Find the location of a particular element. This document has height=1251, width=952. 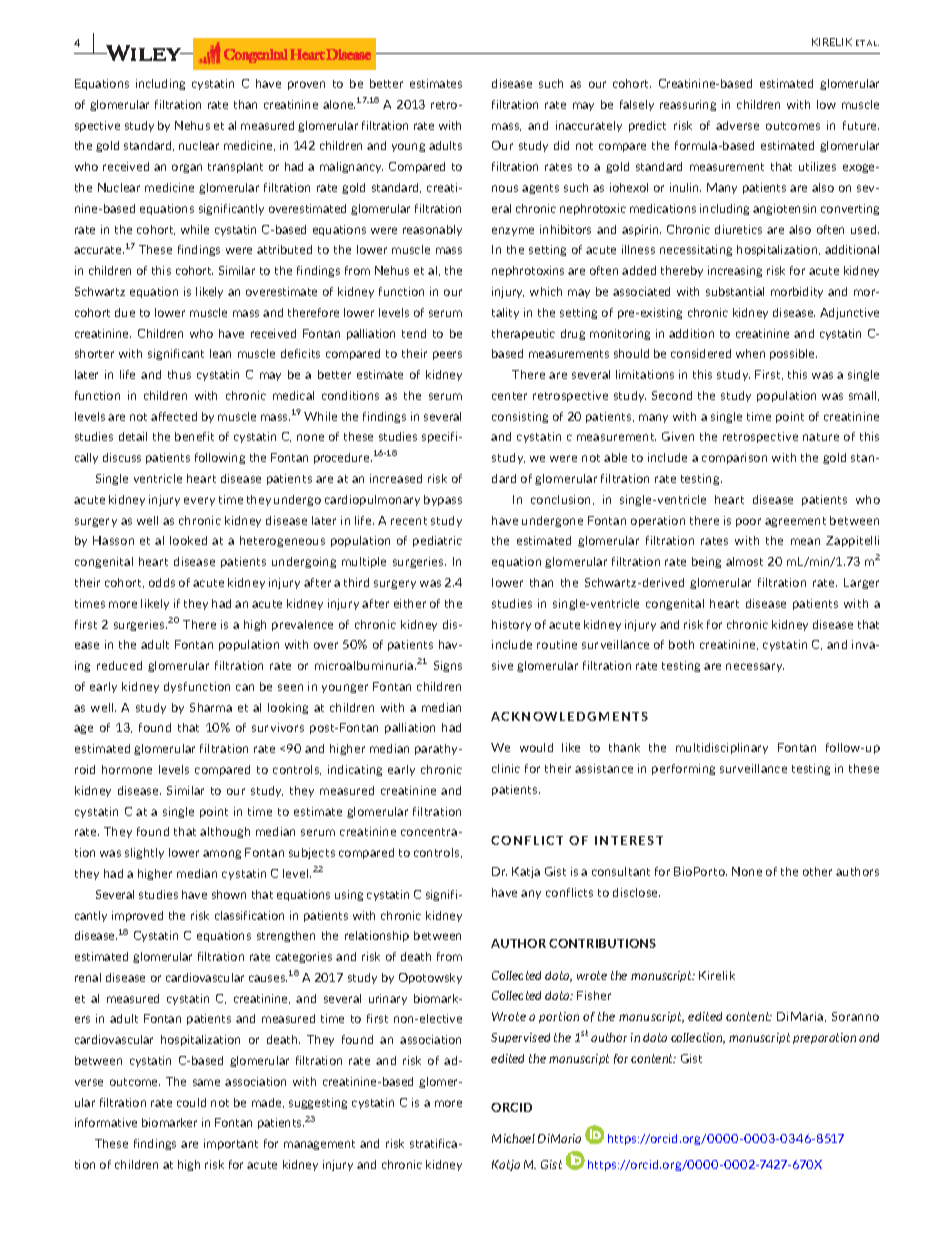

utilizes is located at coordinates (817, 166).
